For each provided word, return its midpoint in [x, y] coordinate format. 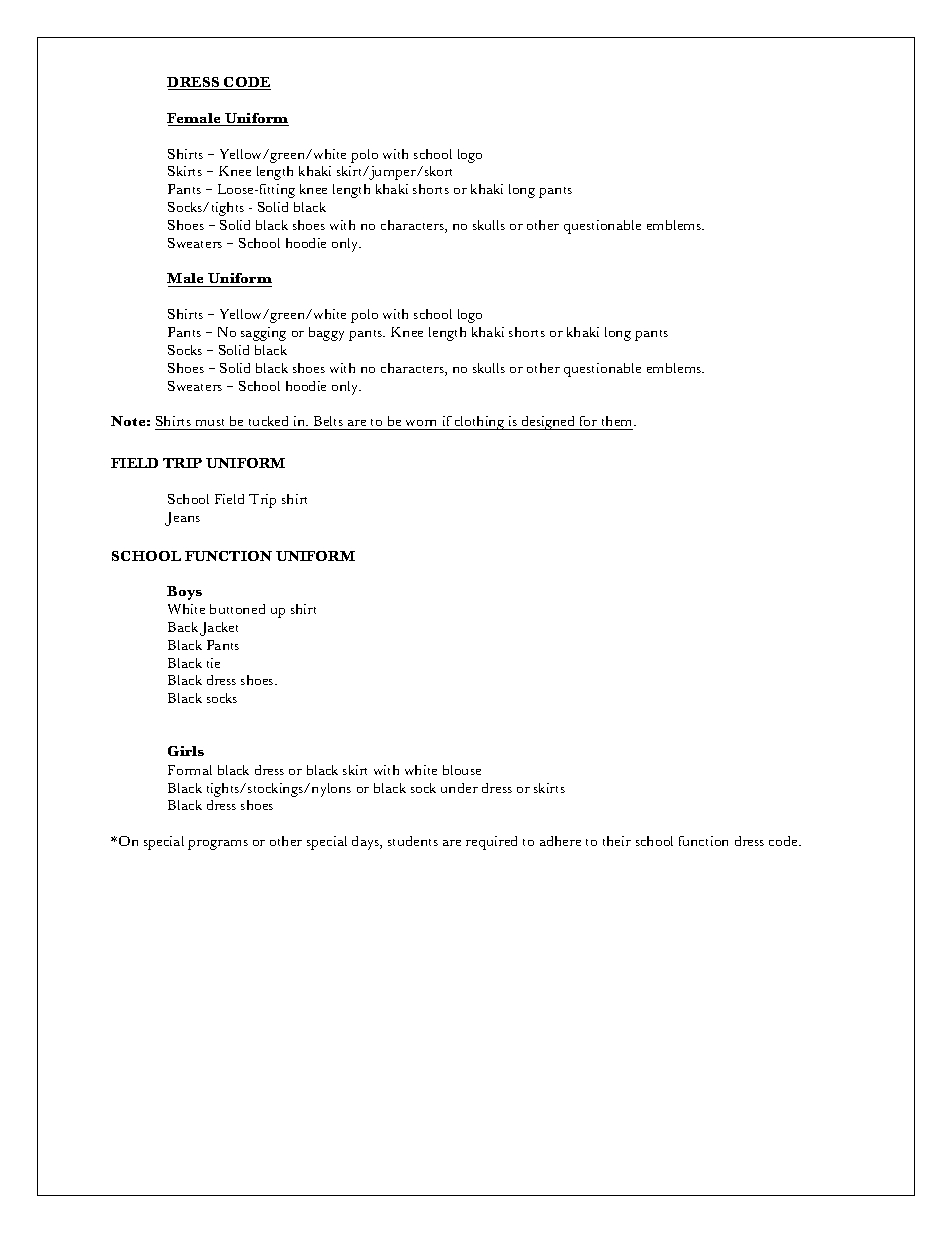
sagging [263, 334]
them [617, 423]
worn [422, 425]
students [413, 841]
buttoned [237, 609]
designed [548, 423]
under [459, 788]
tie [213, 663]
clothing [480, 423]
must [210, 424]
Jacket [219, 629]
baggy [326, 334]
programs [218, 845]
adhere [560, 841]
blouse [462, 770]
